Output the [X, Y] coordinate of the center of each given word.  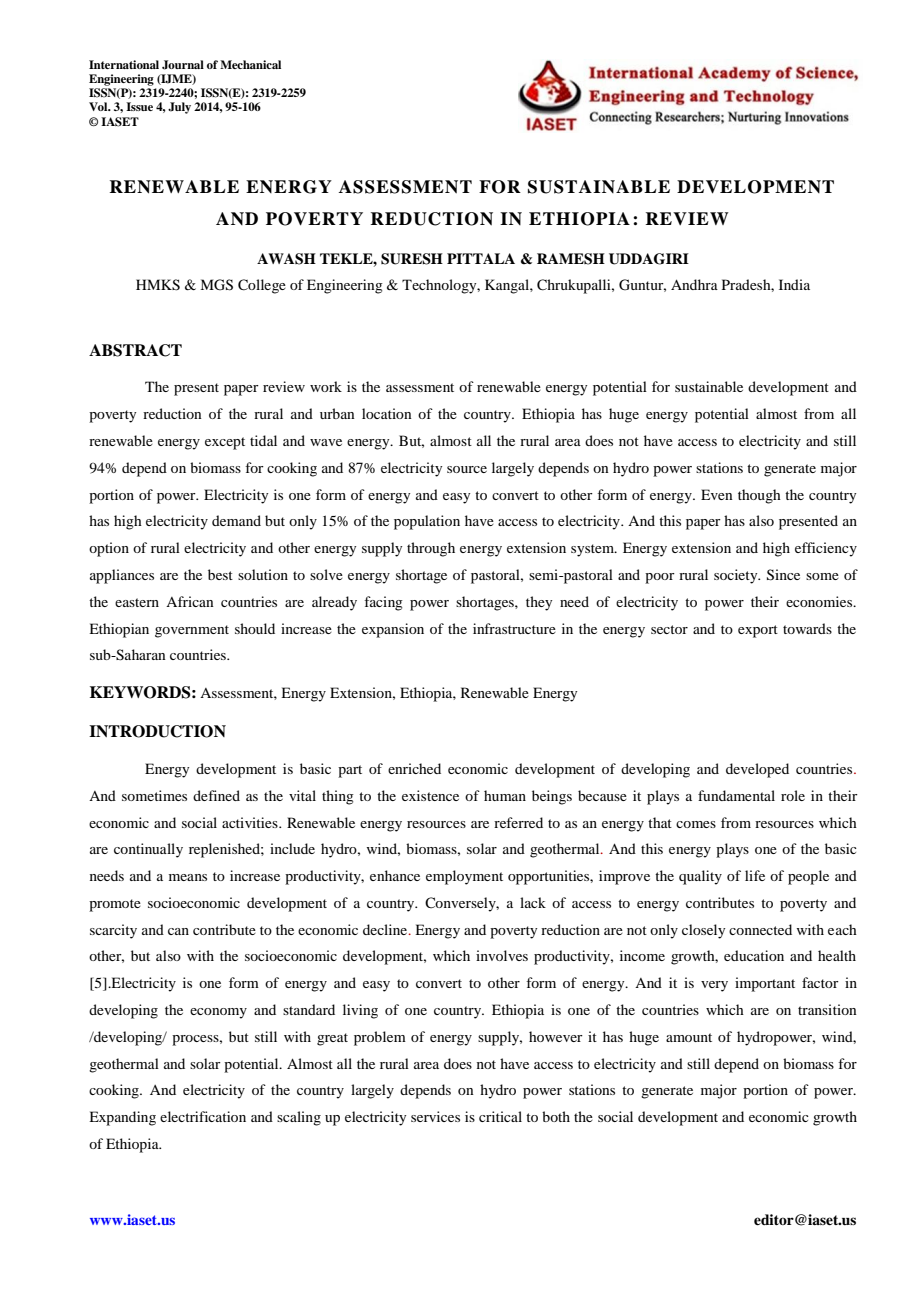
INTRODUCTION [157, 731]
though [759, 496]
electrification [203, 1116]
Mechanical [250, 64]
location [387, 413]
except [225, 443]
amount [689, 1037]
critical [500, 1116]
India [794, 284]
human [505, 795]
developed [757, 770]
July [179, 108]
